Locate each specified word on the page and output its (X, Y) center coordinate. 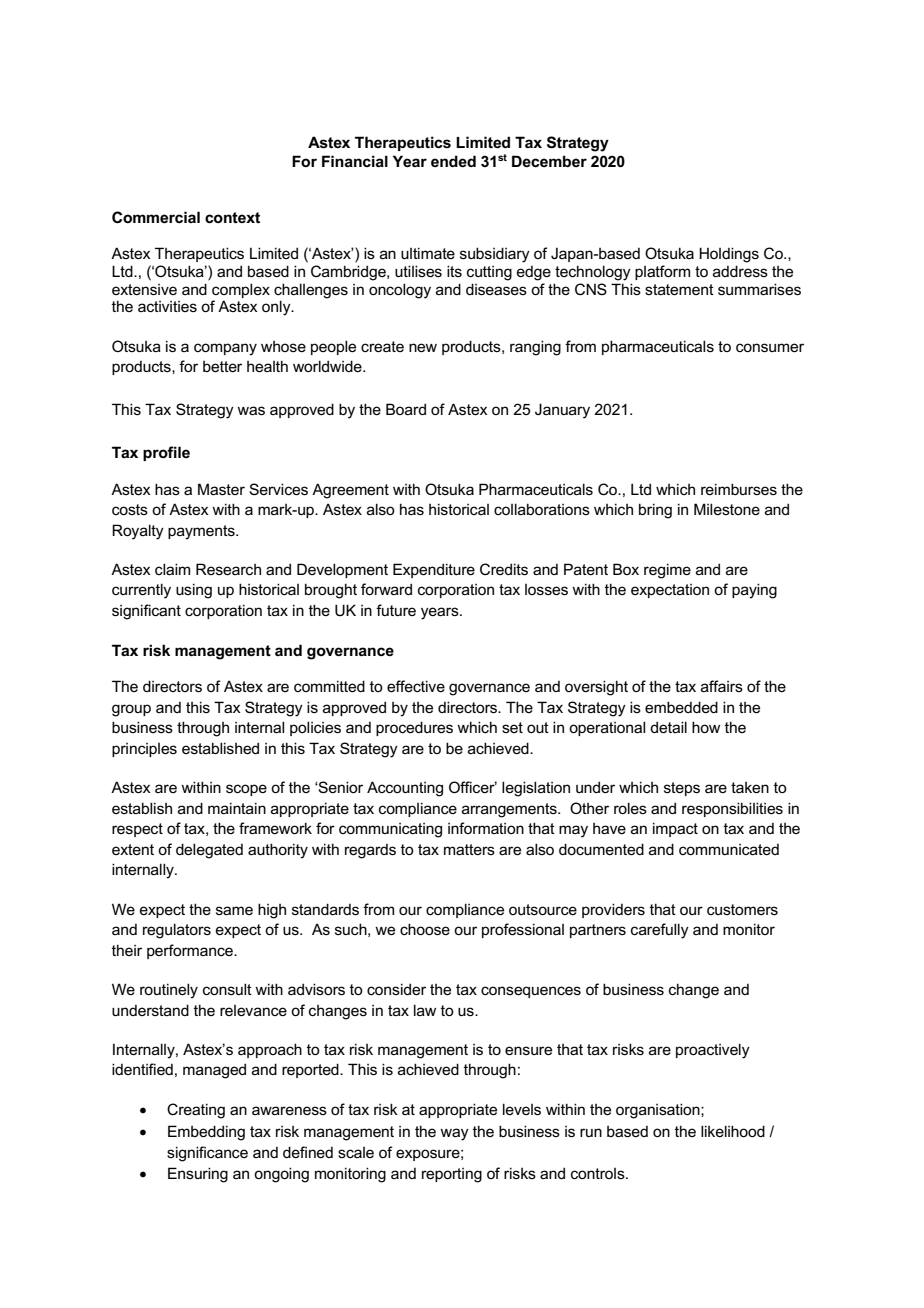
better (222, 366)
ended (453, 161)
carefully (660, 931)
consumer (770, 347)
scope (246, 790)
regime (667, 571)
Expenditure (434, 570)
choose (425, 929)
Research (228, 569)
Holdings (729, 255)
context (232, 217)
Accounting (405, 789)
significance (207, 1154)
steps (682, 789)
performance (191, 951)
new (423, 347)
